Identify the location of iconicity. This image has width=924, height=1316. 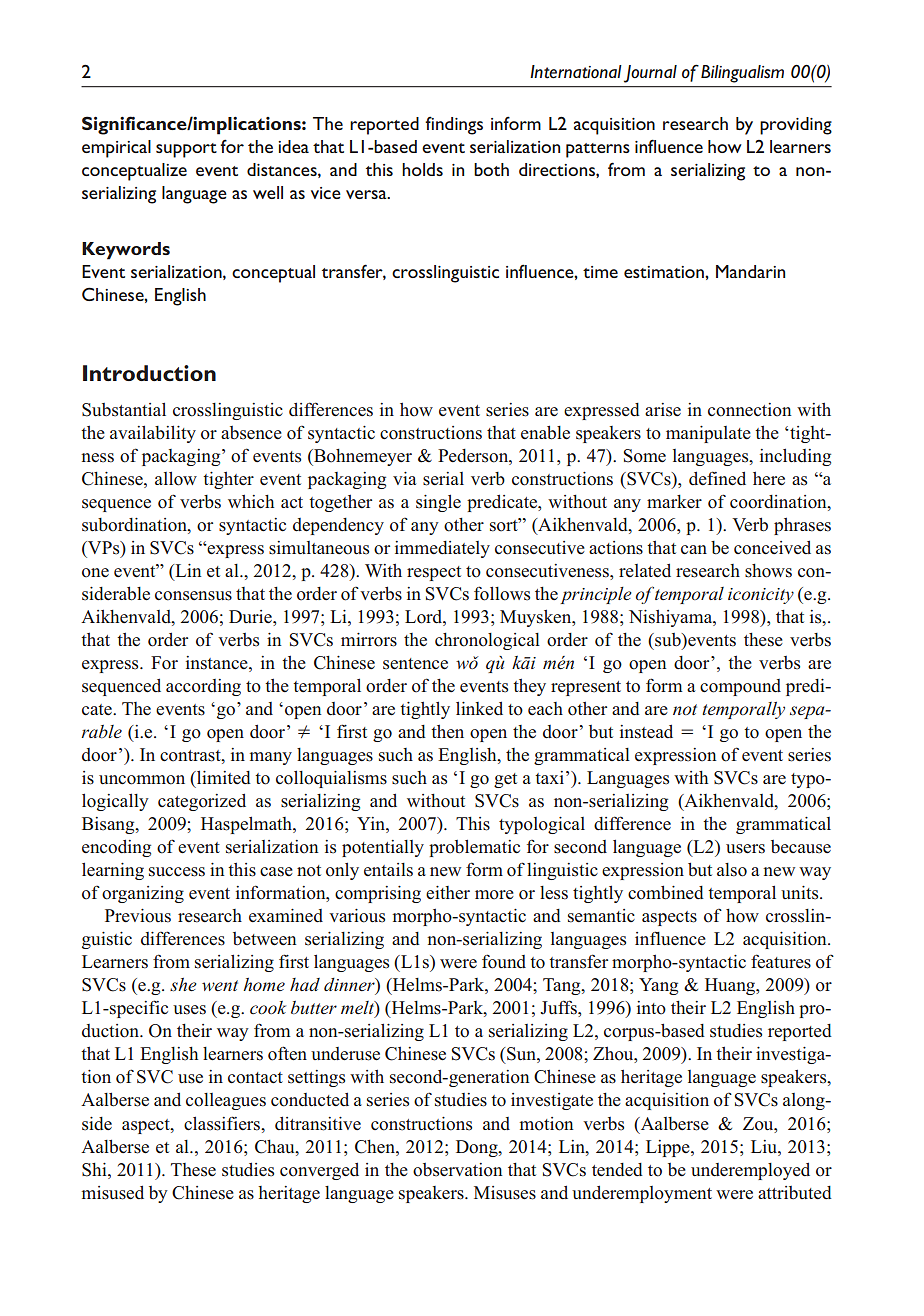
(761, 596).
